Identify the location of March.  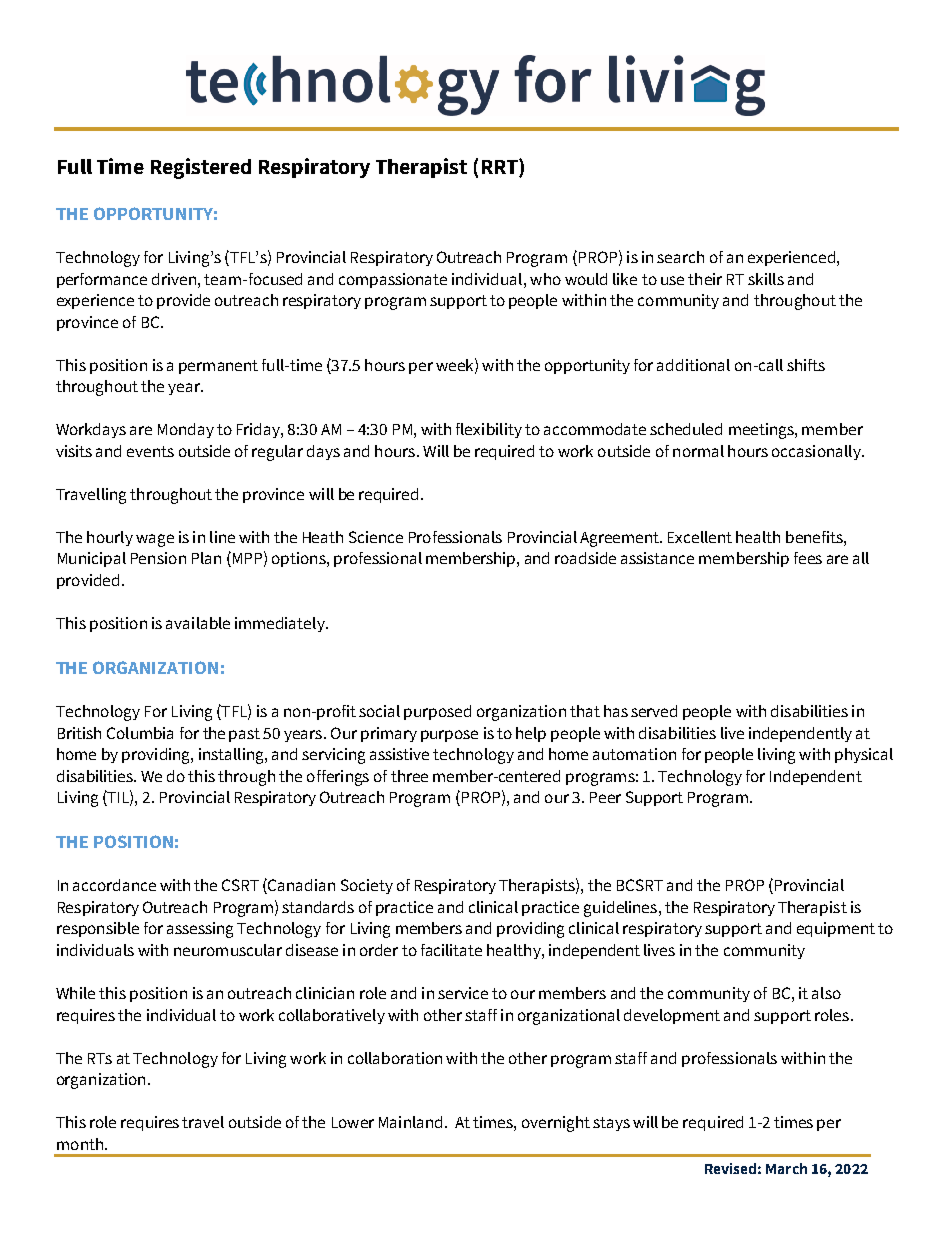
(786, 1168).
